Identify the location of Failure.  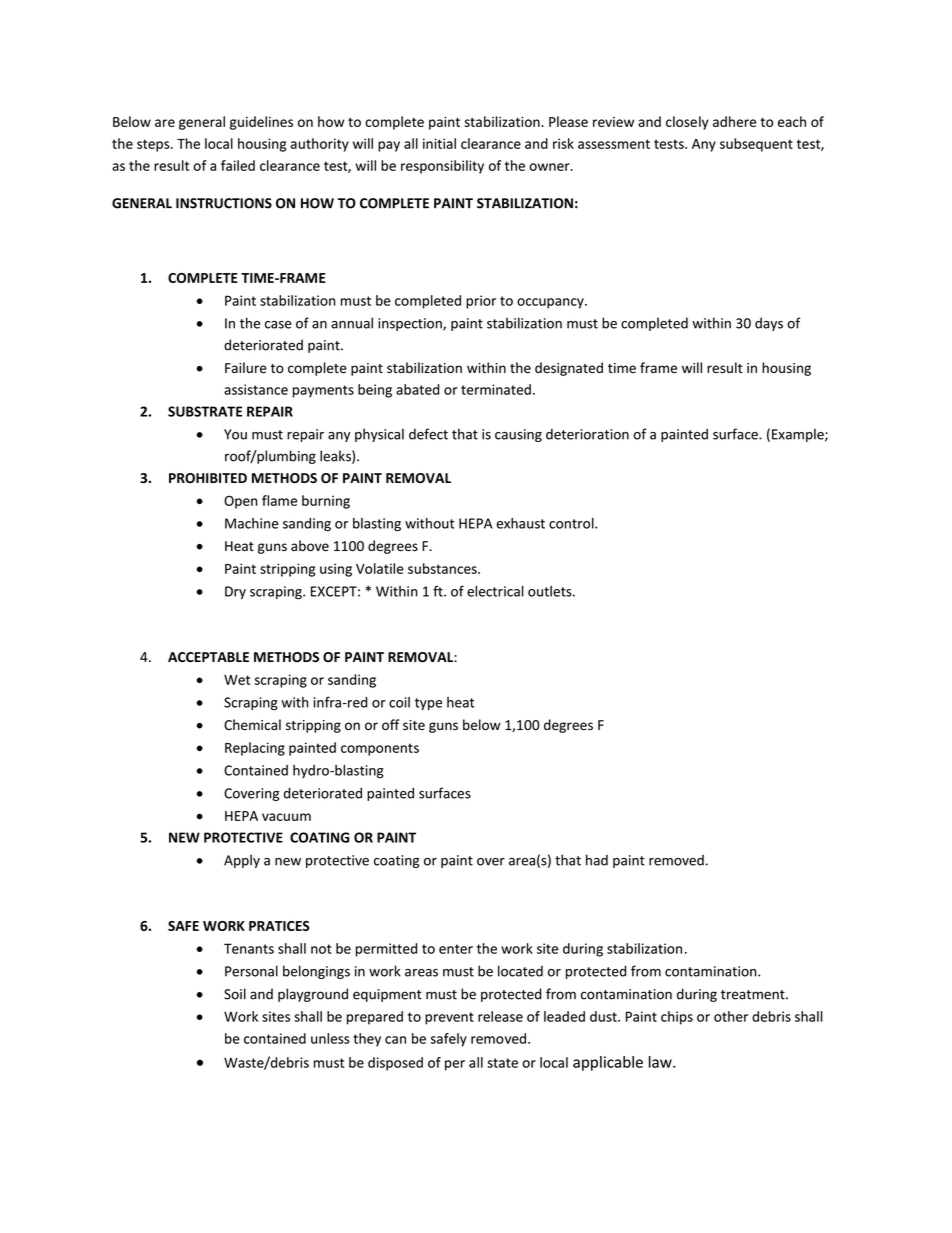
(246, 368).
